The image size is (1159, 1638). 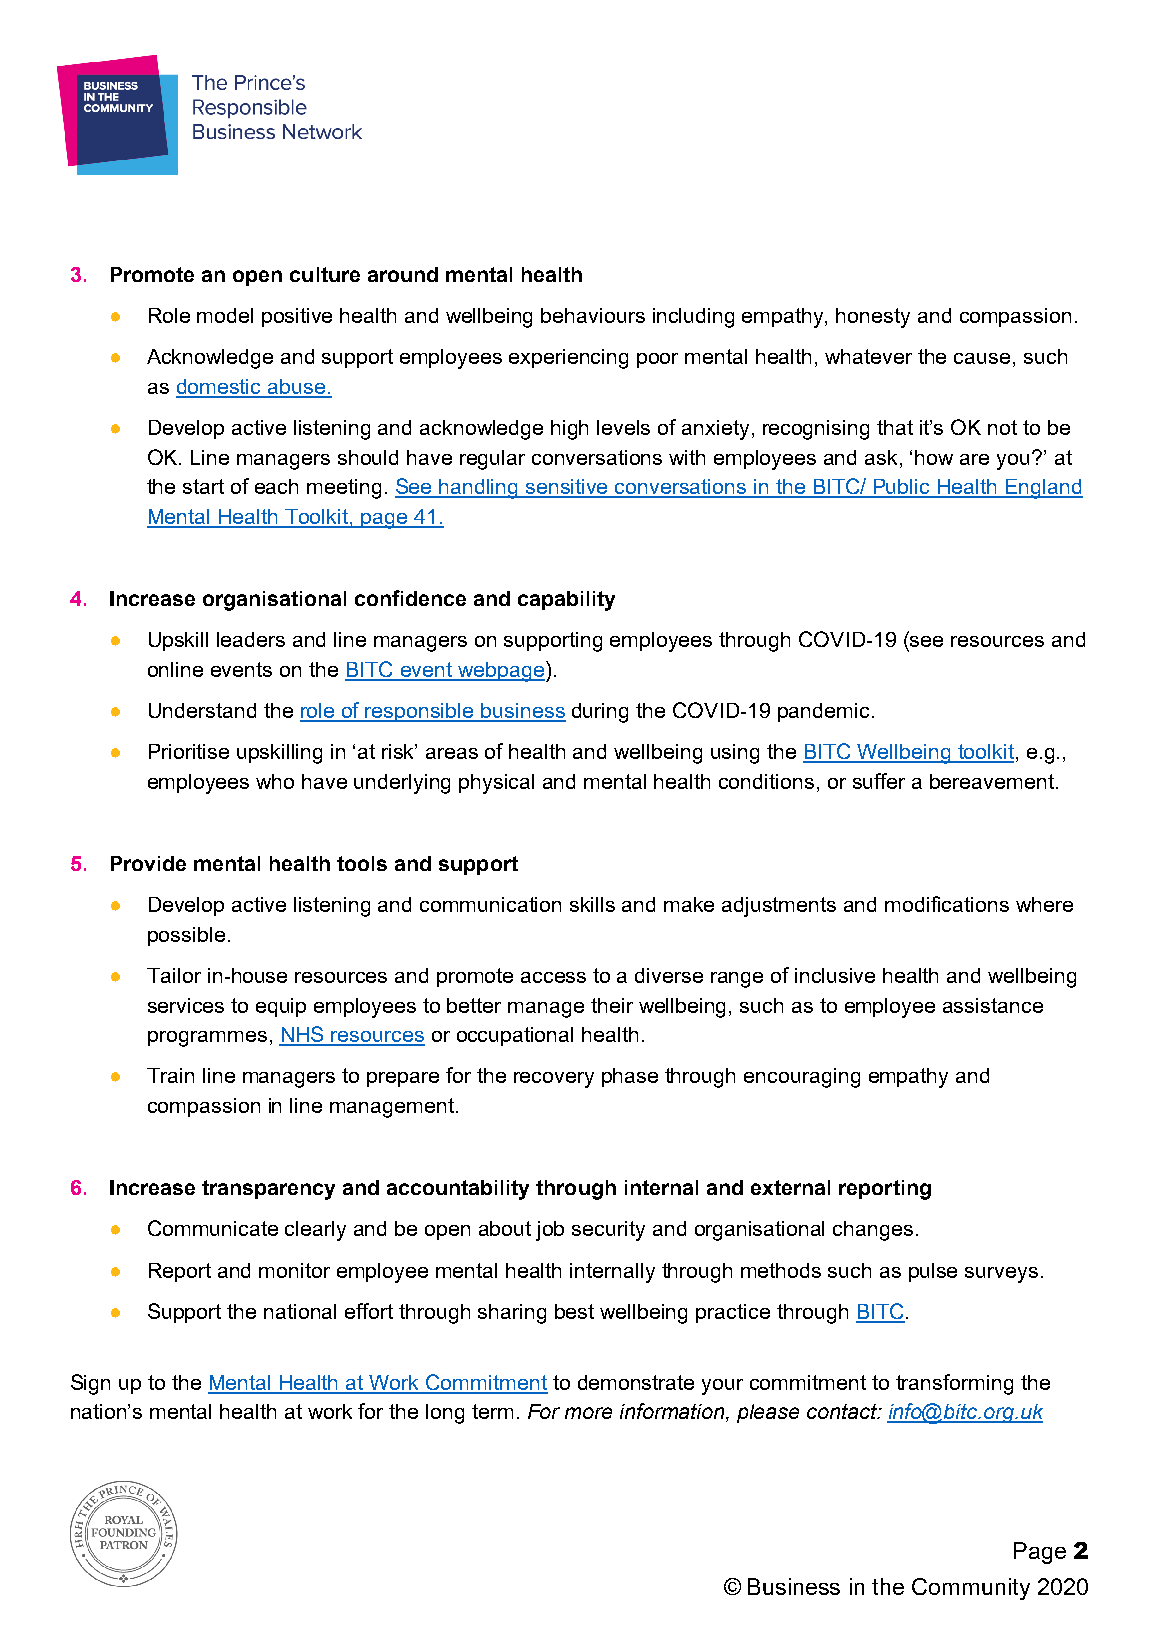 What do you see at coordinates (592, 904) in the image?
I see `skills` at bounding box center [592, 904].
